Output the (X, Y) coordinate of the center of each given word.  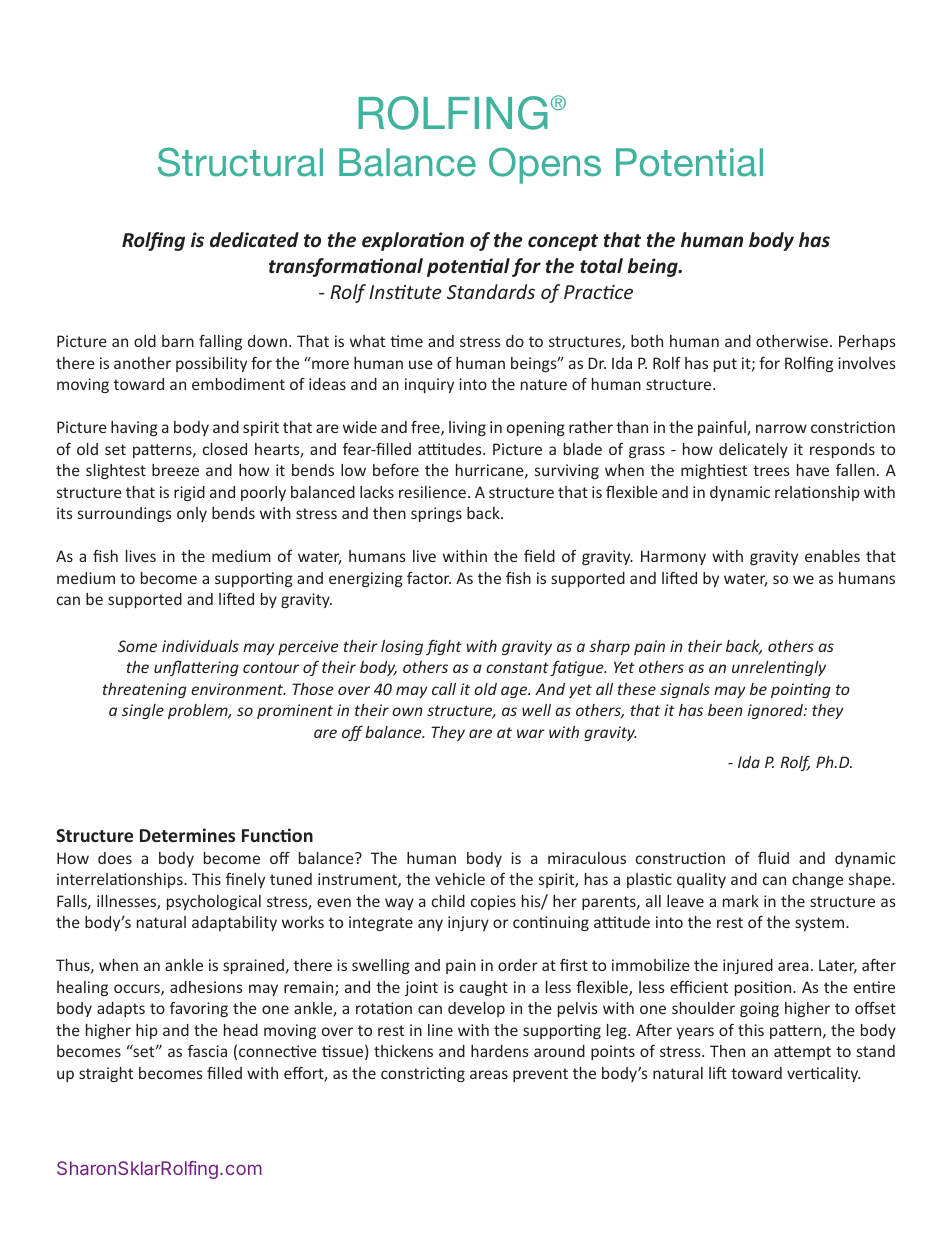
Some (137, 646)
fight (444, 647)
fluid (773, 857)
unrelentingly (779, 668)
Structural (240, 162)
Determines (187, 835)
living (467, 428)
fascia (207, 1051)
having (134, 428)
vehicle (460, 879)
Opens (545, 165)
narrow (781, 428)
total (601, 266)
